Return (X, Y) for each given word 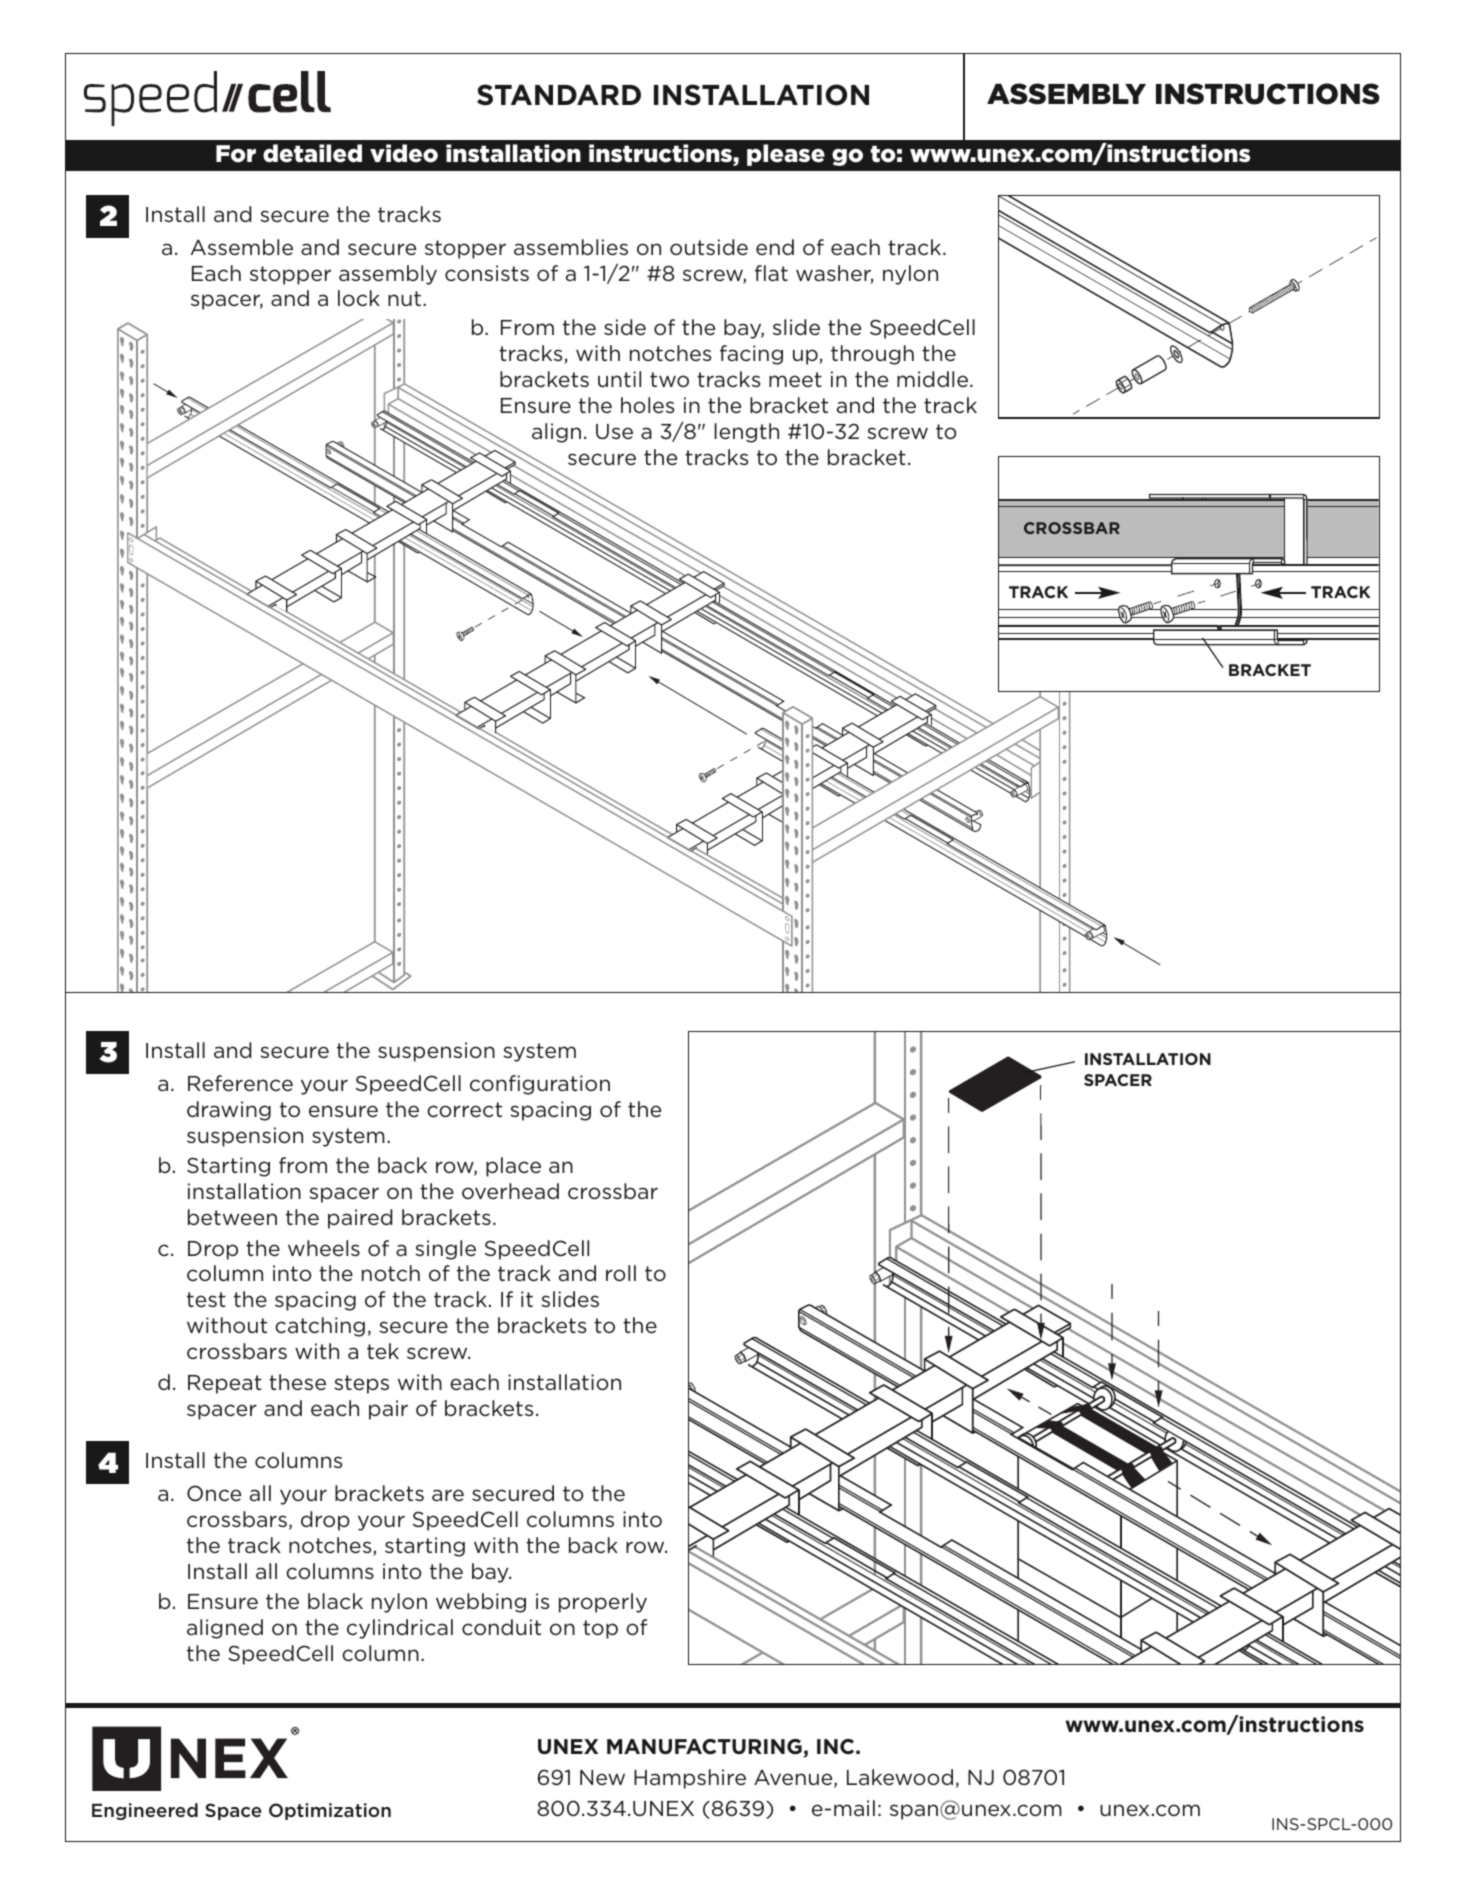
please (786, 155)
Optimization (330, 1811)
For (236, 154)
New (602, 1778)
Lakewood (900, 1777)
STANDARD (559, 95)
